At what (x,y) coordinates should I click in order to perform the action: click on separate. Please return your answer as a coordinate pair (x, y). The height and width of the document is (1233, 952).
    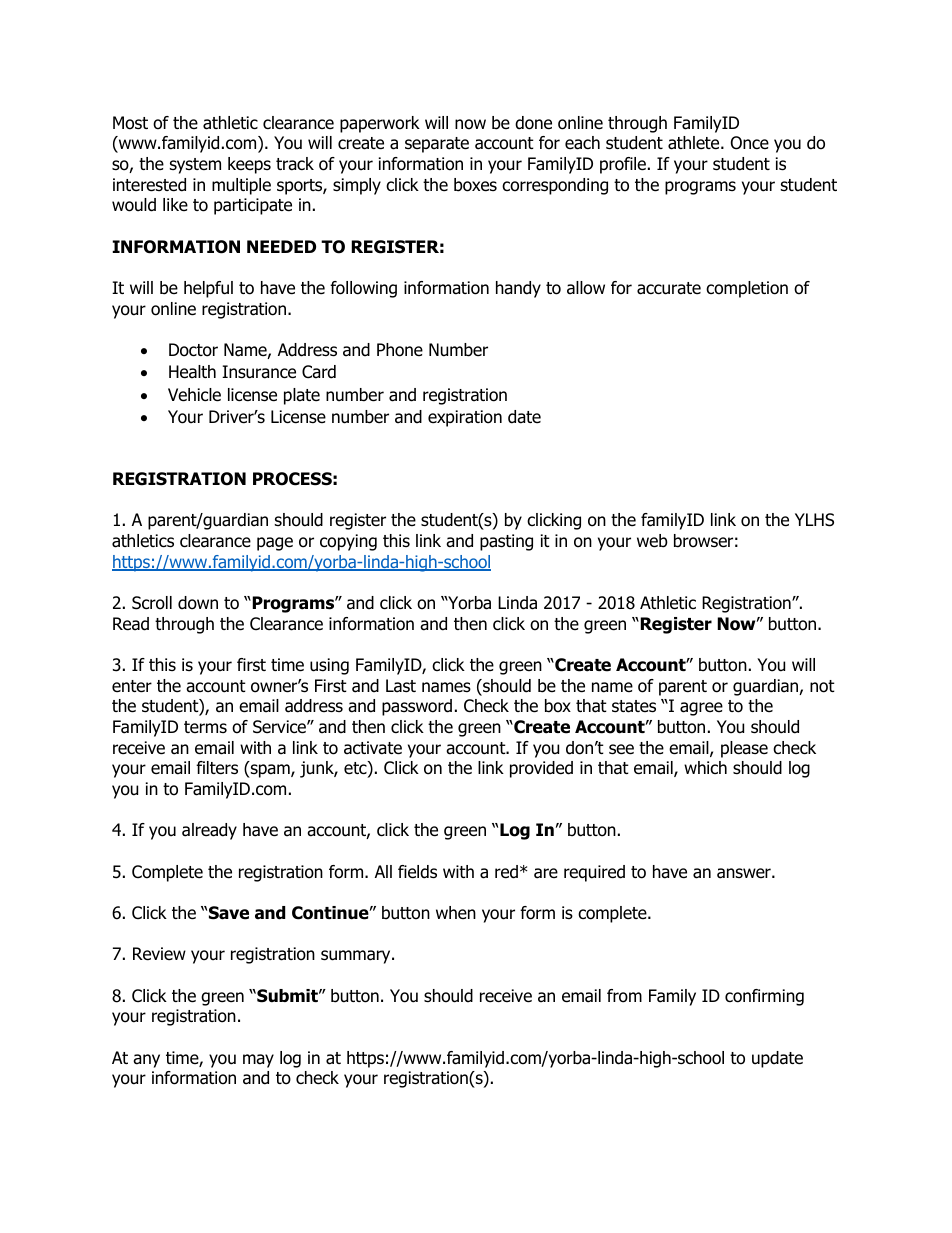
    Looking at the image, I should click on (437, 145).
